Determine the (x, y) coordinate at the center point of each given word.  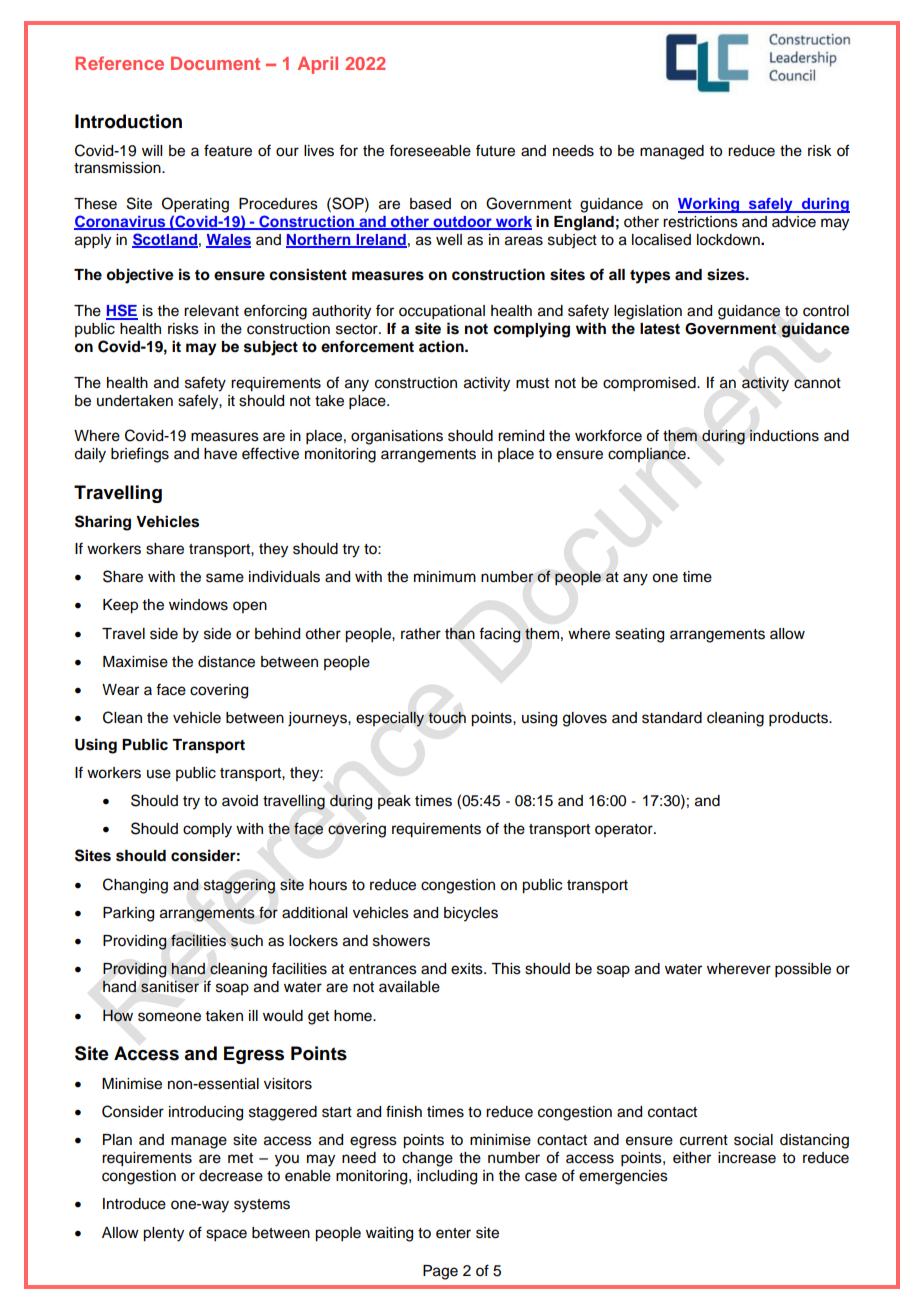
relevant (211, 311)
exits (468, 969)
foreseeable (430, 150)
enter (453, 1233)
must (532, 383)
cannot (817, 383)
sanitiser (170, 986)
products (799, 719)
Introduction (128, 121)
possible (803, 970)
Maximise (135, 662)
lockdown (729, 240)
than (460, 634)
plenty (163, 1234)
